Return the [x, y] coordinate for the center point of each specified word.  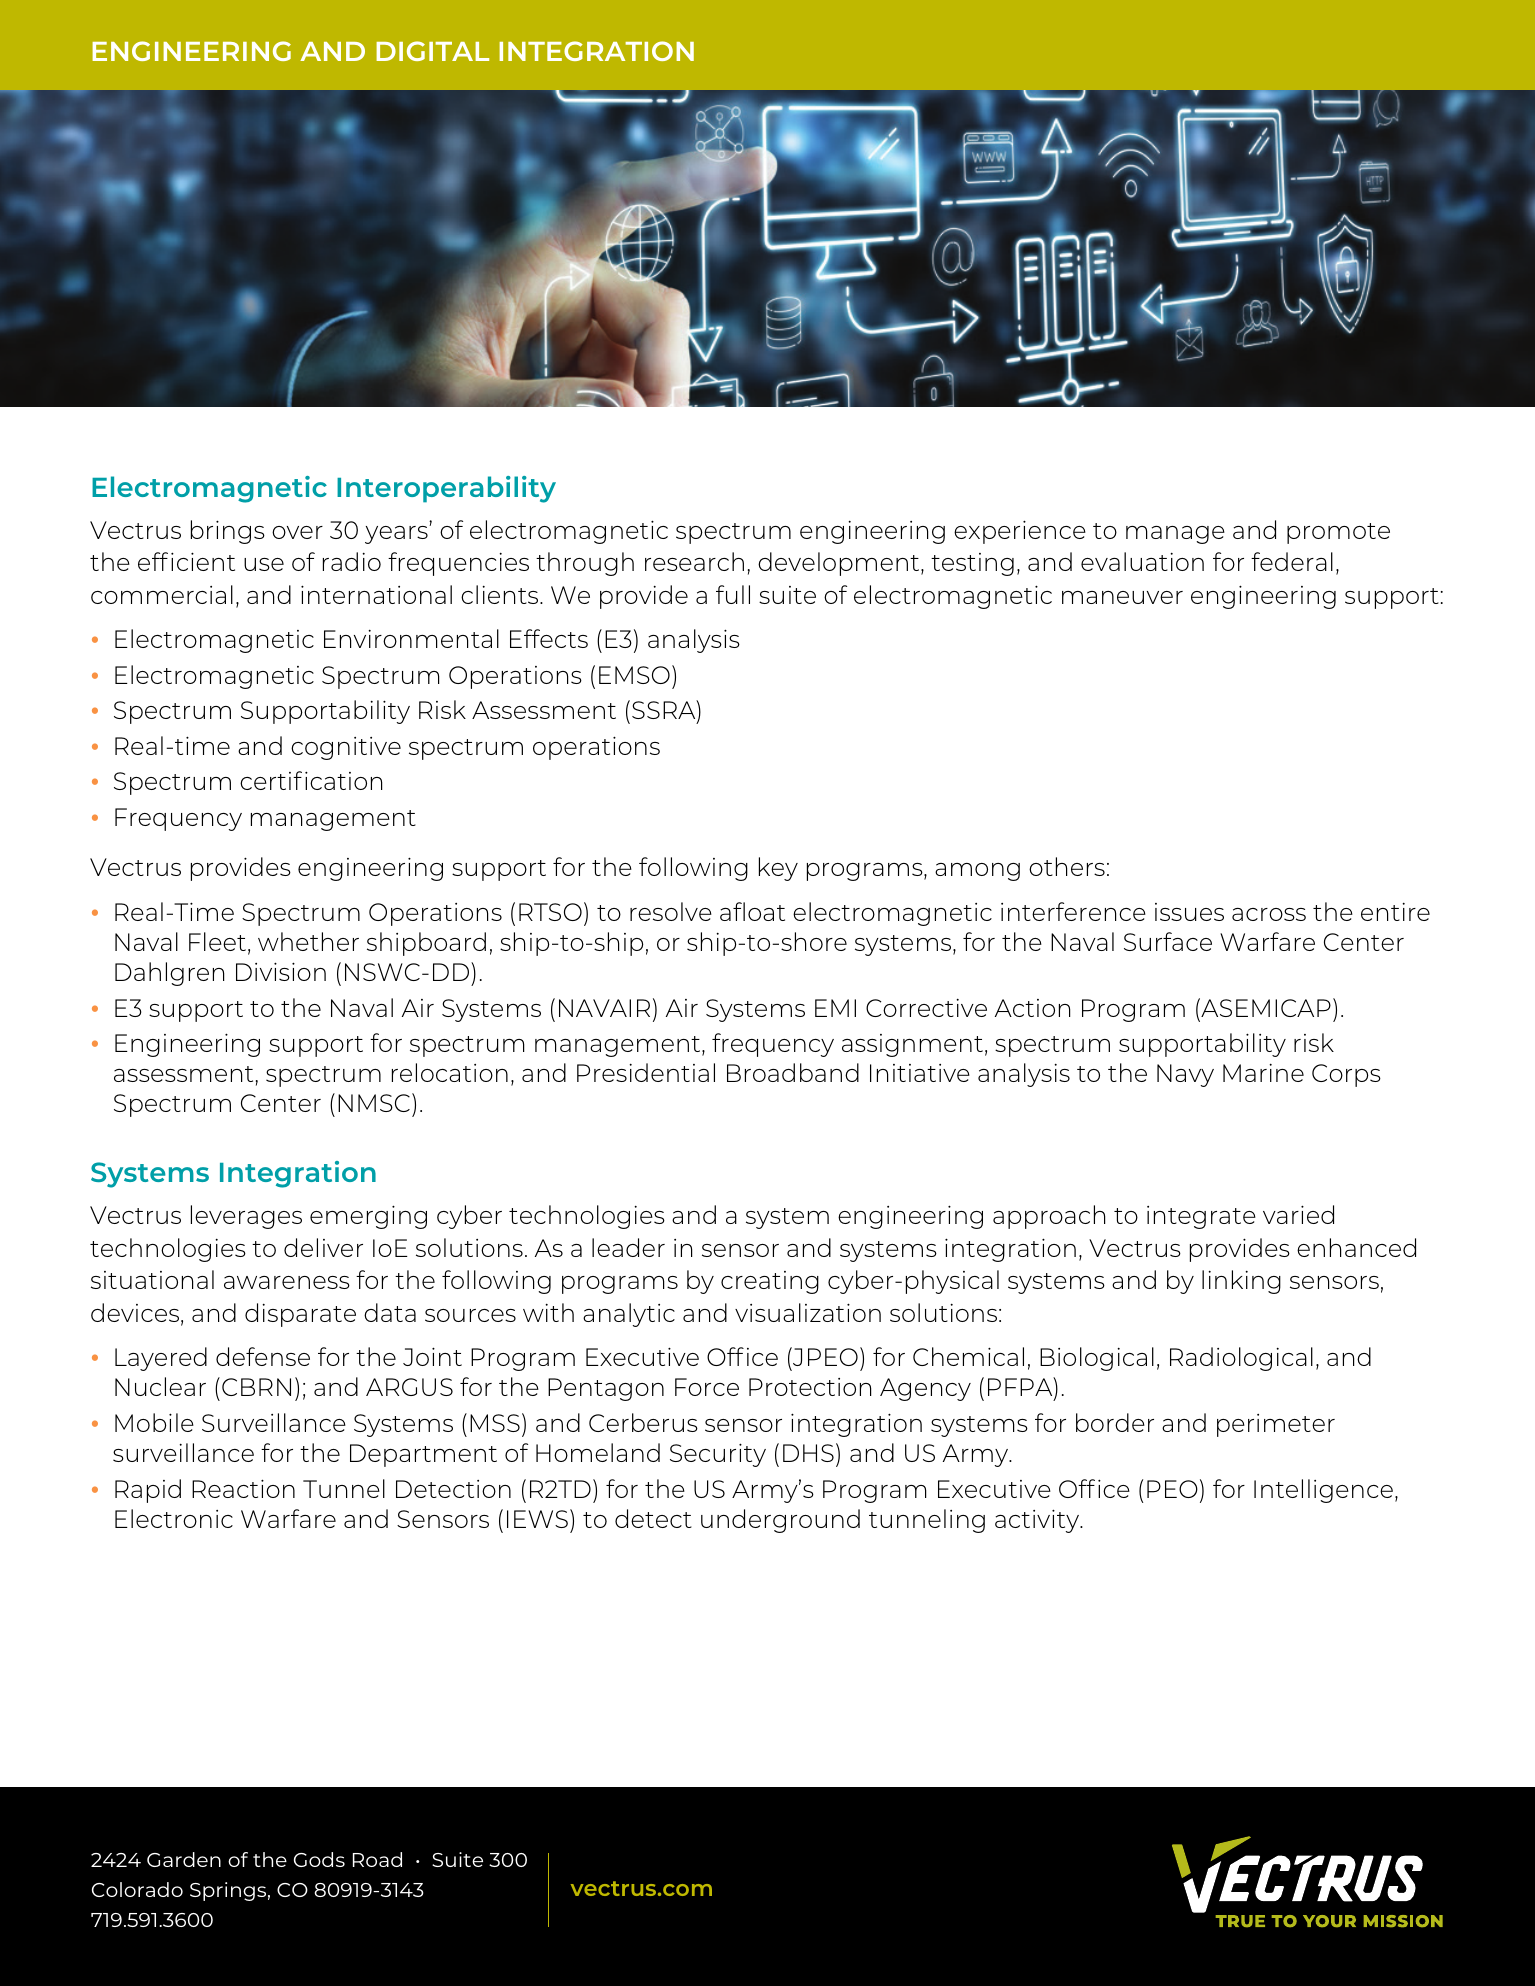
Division [281, 971]
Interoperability [446, 489]
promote [1338, 533]
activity [1038, 1521]
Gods [319, 1859]
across [1269, 914]
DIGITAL [432, 51]
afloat [752, 911]
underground [780, 1521]
